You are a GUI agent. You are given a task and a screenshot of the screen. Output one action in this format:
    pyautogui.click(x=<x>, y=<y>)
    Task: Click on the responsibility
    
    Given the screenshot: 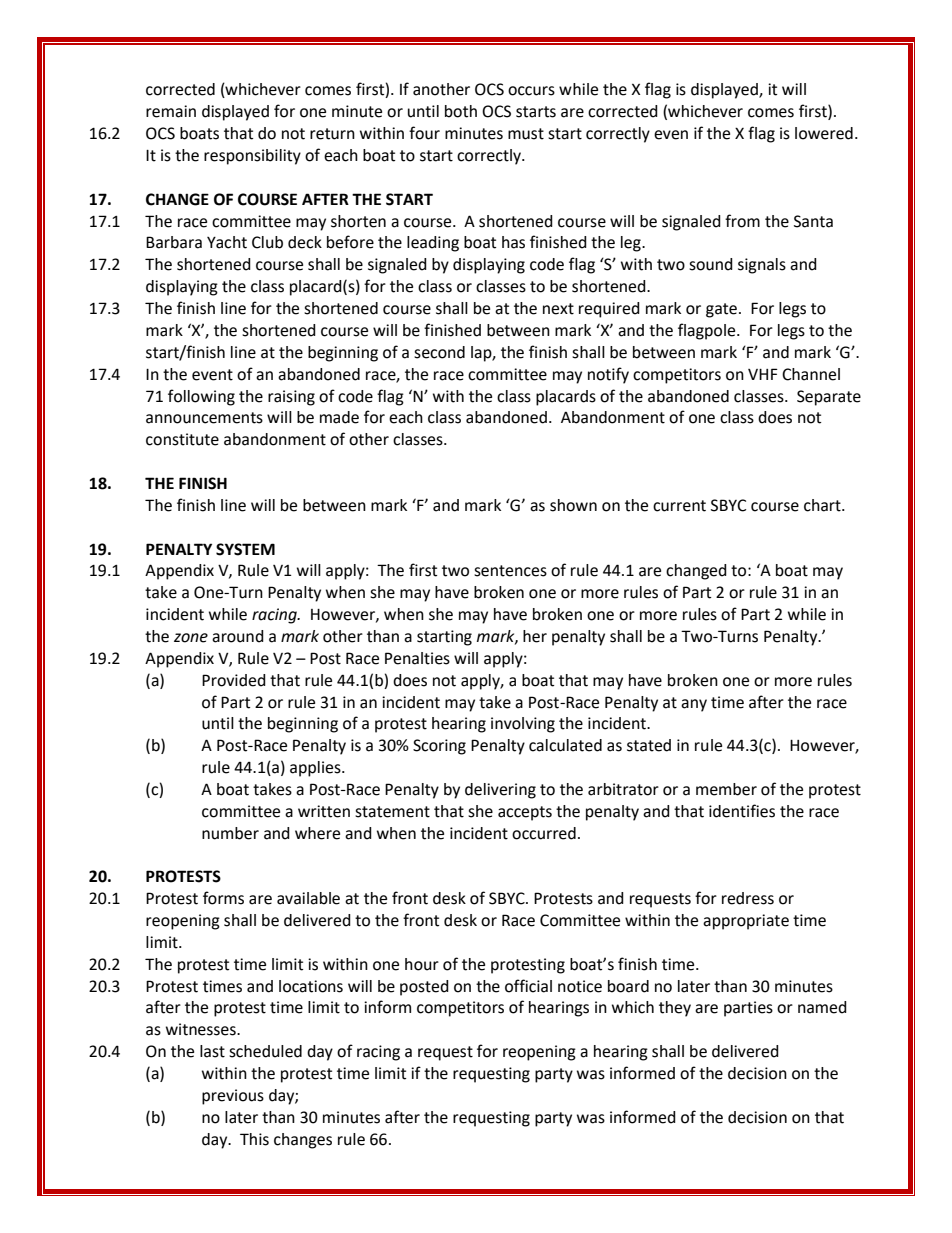 What is the action you would take?
    pyautogui.click(x=252, y=157)
